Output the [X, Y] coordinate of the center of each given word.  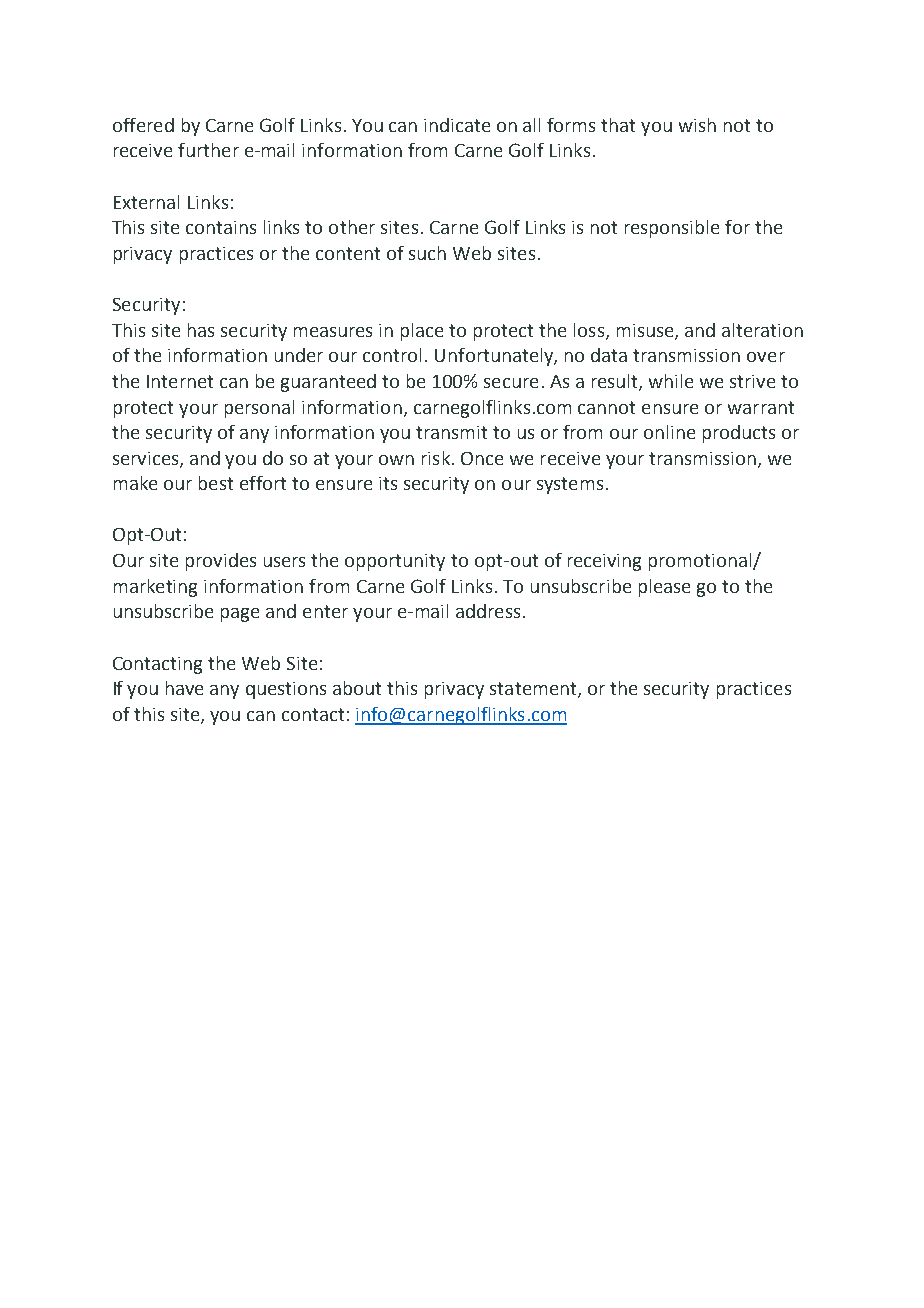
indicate [457, 125]
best [216, 483]
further [208, 150]
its [388, 483]
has [201, 330]
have [184, 688]
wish [697, 125]
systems [570, 485]
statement [534, 690]
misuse [646, 331]
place [422, 332]
